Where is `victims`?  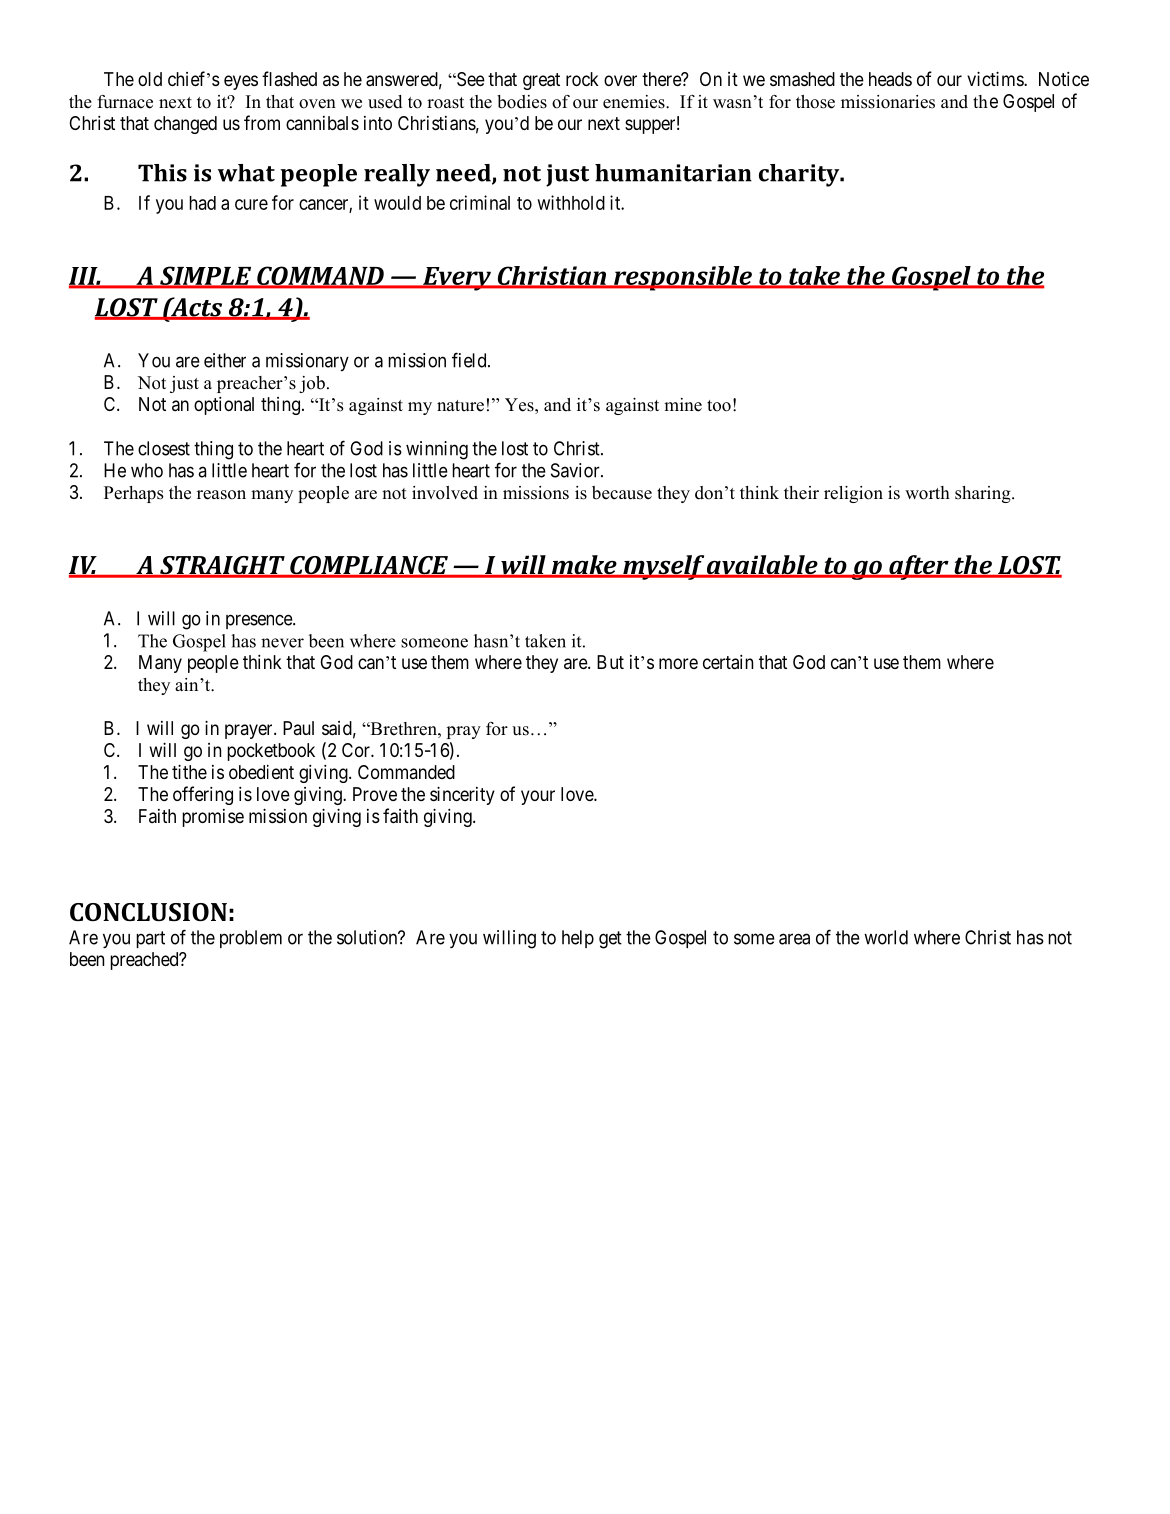
victims is located at coordinates (996, 78).
